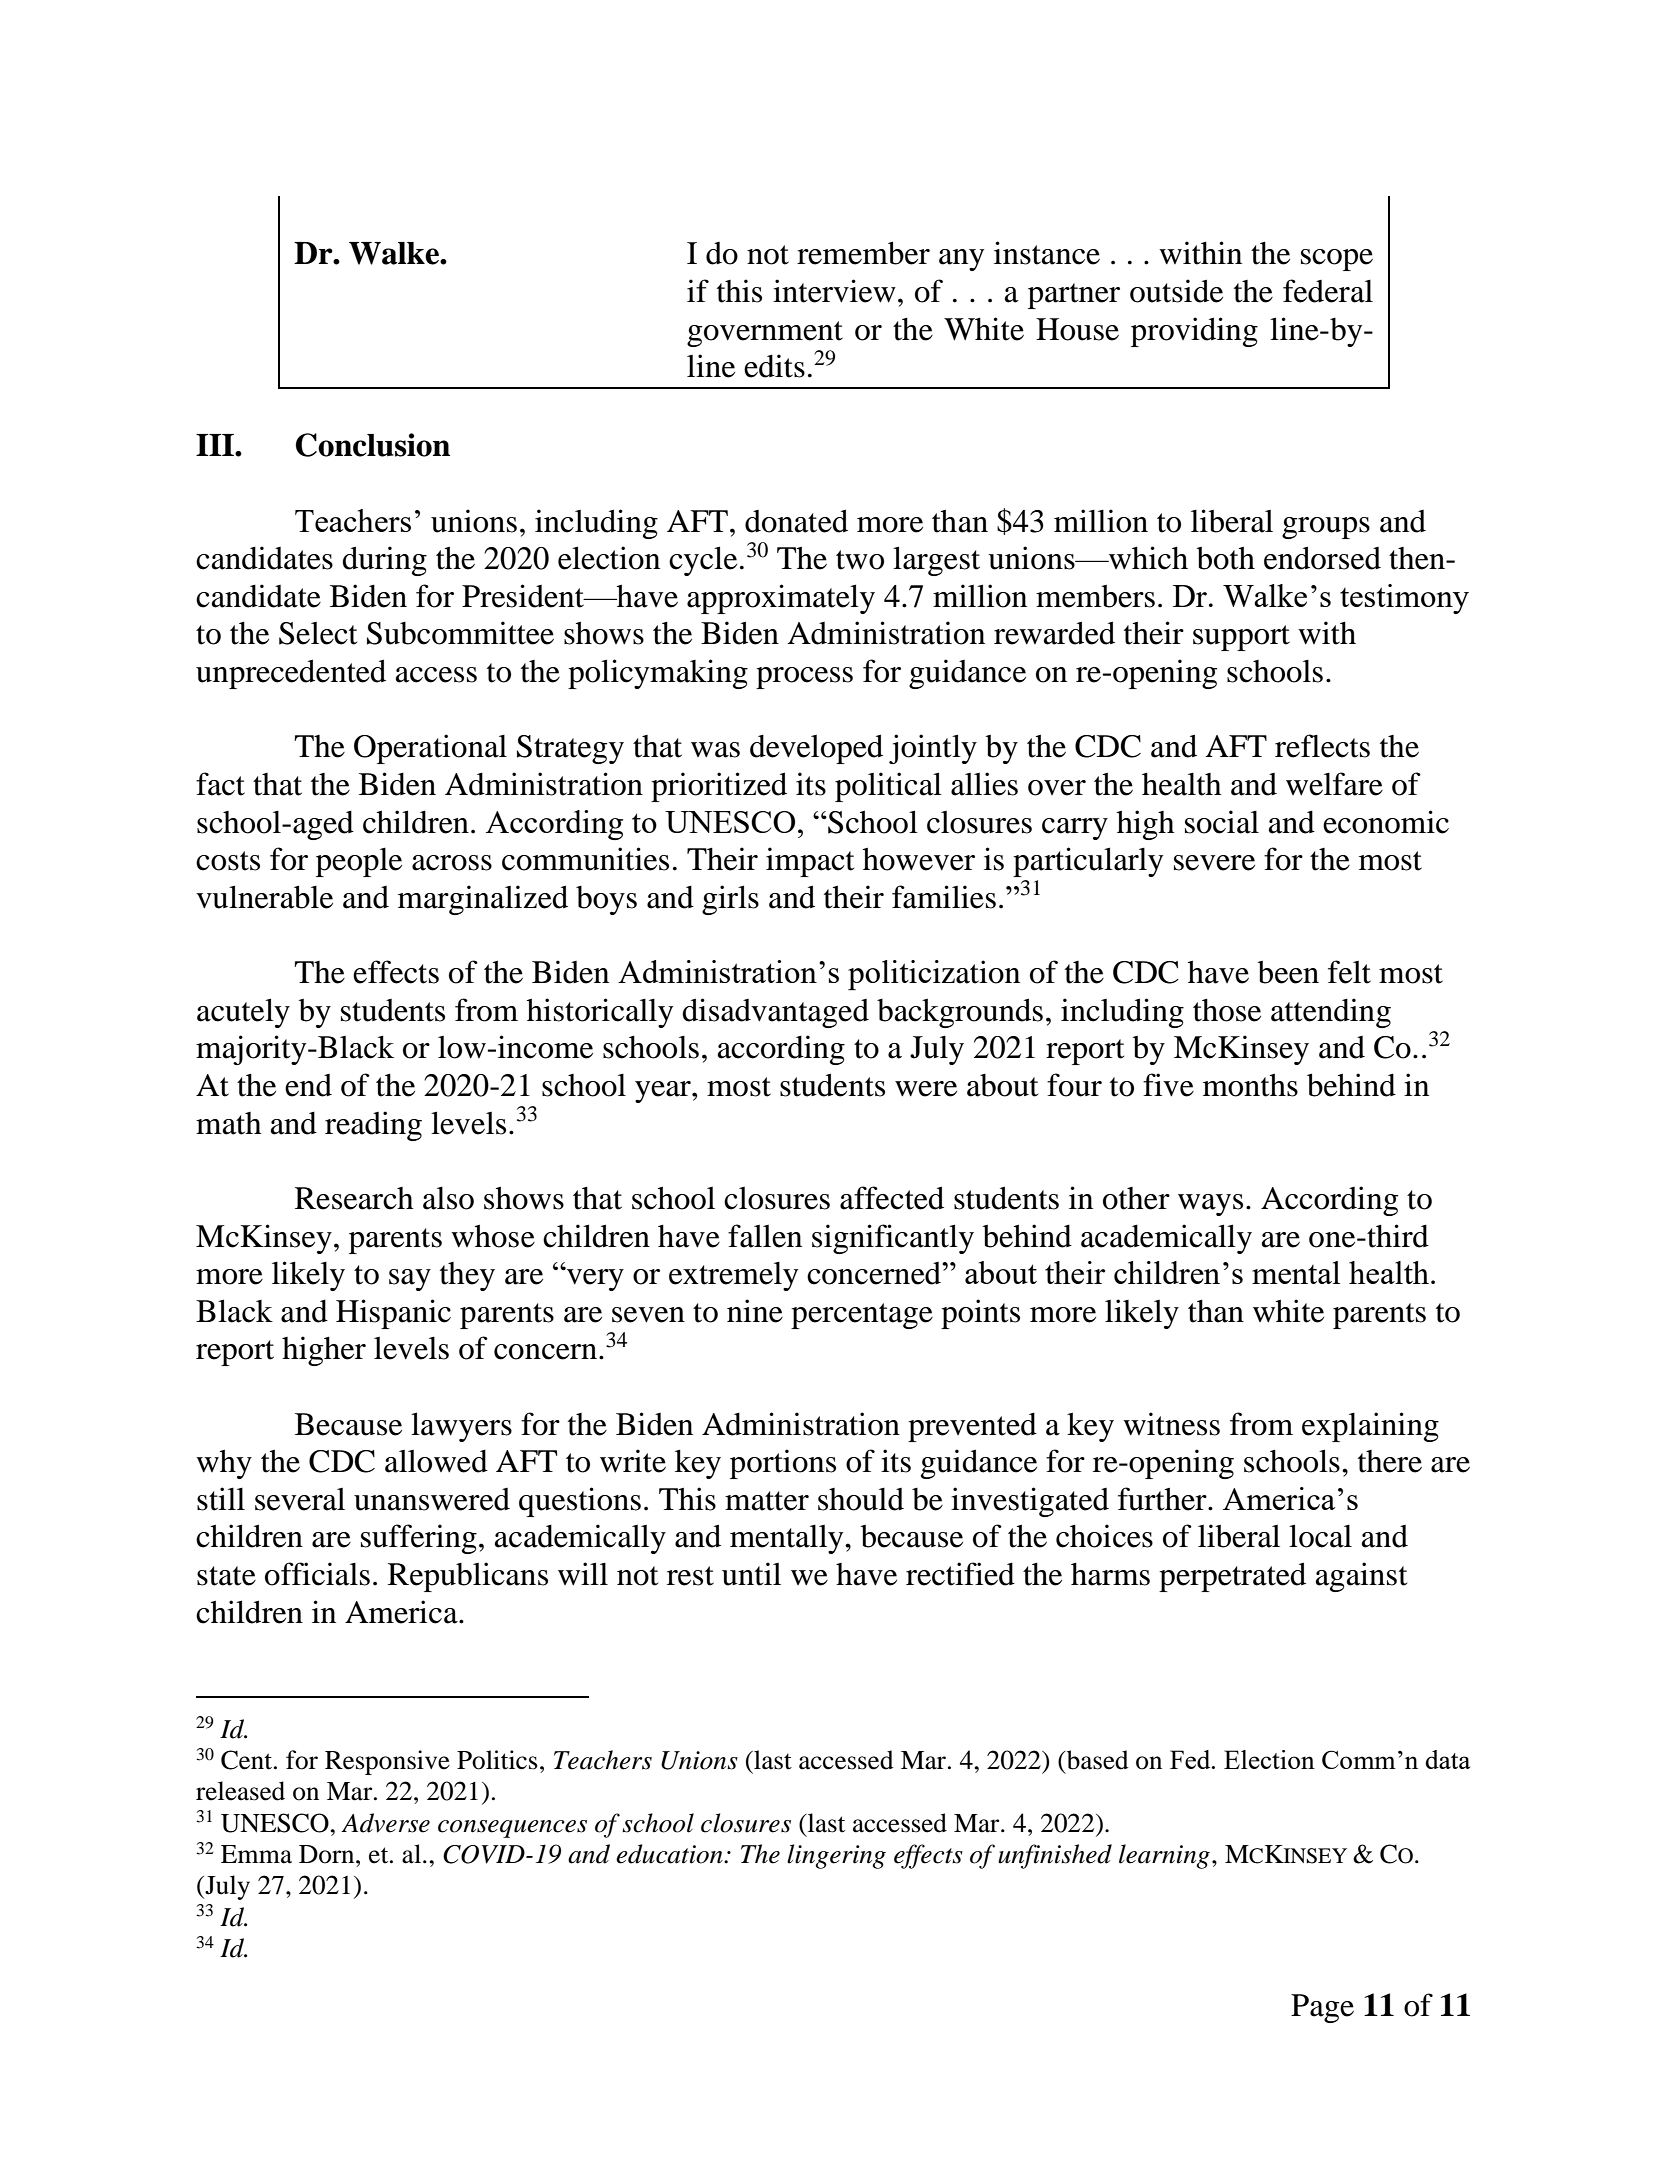  What do you see at coordinates (1241, 638) in the screenshot?
I see `support` at bounding box center [1241, 638].
